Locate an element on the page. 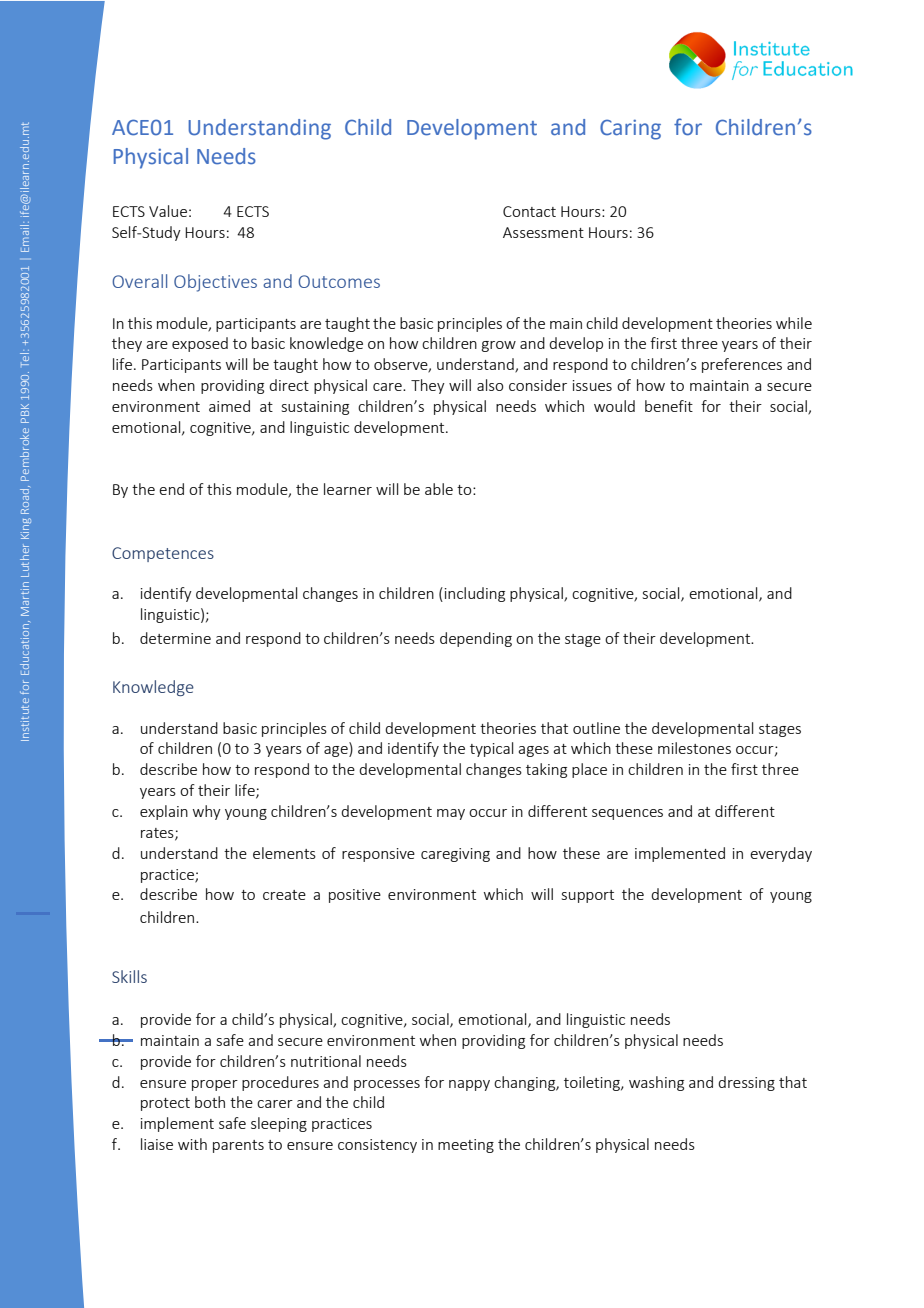 Image resolution: width=924 pixels, height=1308 pixels. may is located at coordinates (451, 814).
